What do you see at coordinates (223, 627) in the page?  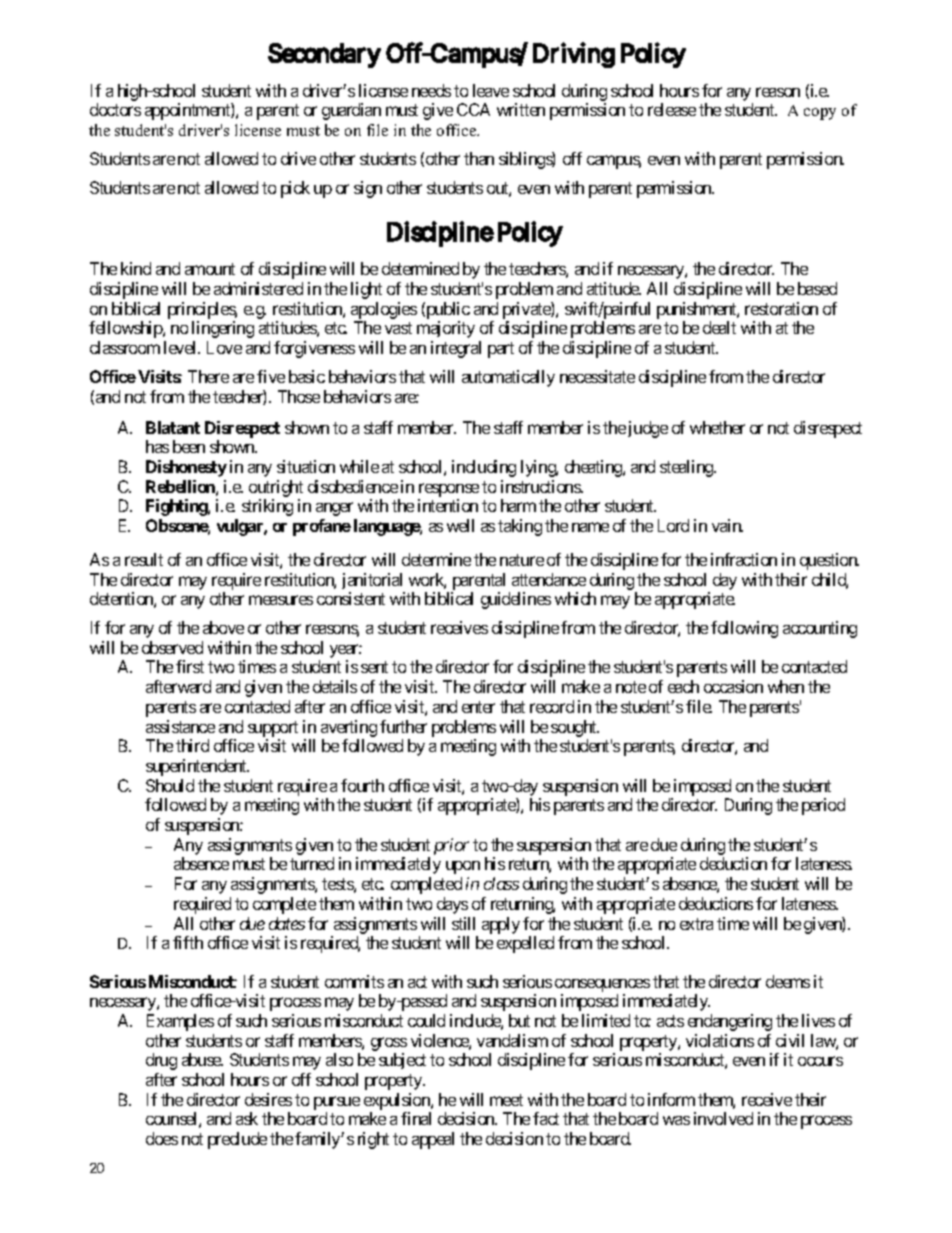 I see `above` at bounding box center [223, 627].
